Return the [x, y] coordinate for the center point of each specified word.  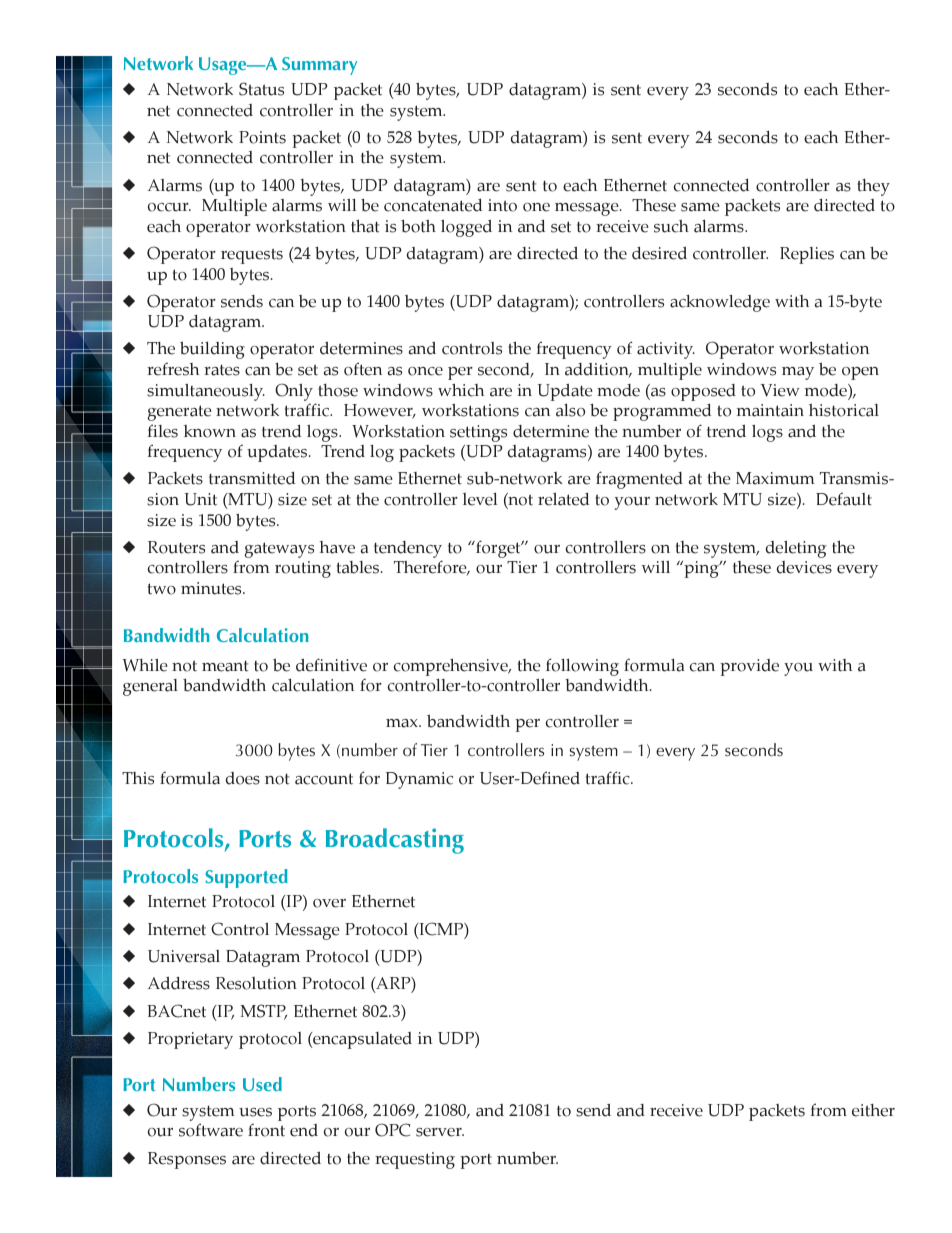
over [329, 903]
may [798, 373]
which [461, 390]
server [440, 1132]
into [502, 205]
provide [749, 667]
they [873, 187]
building [212, 350]
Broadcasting [395, 841]
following [582, 667]
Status [261, 89]
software [211, 1130]
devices [804, 567]
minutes [212, 588]
